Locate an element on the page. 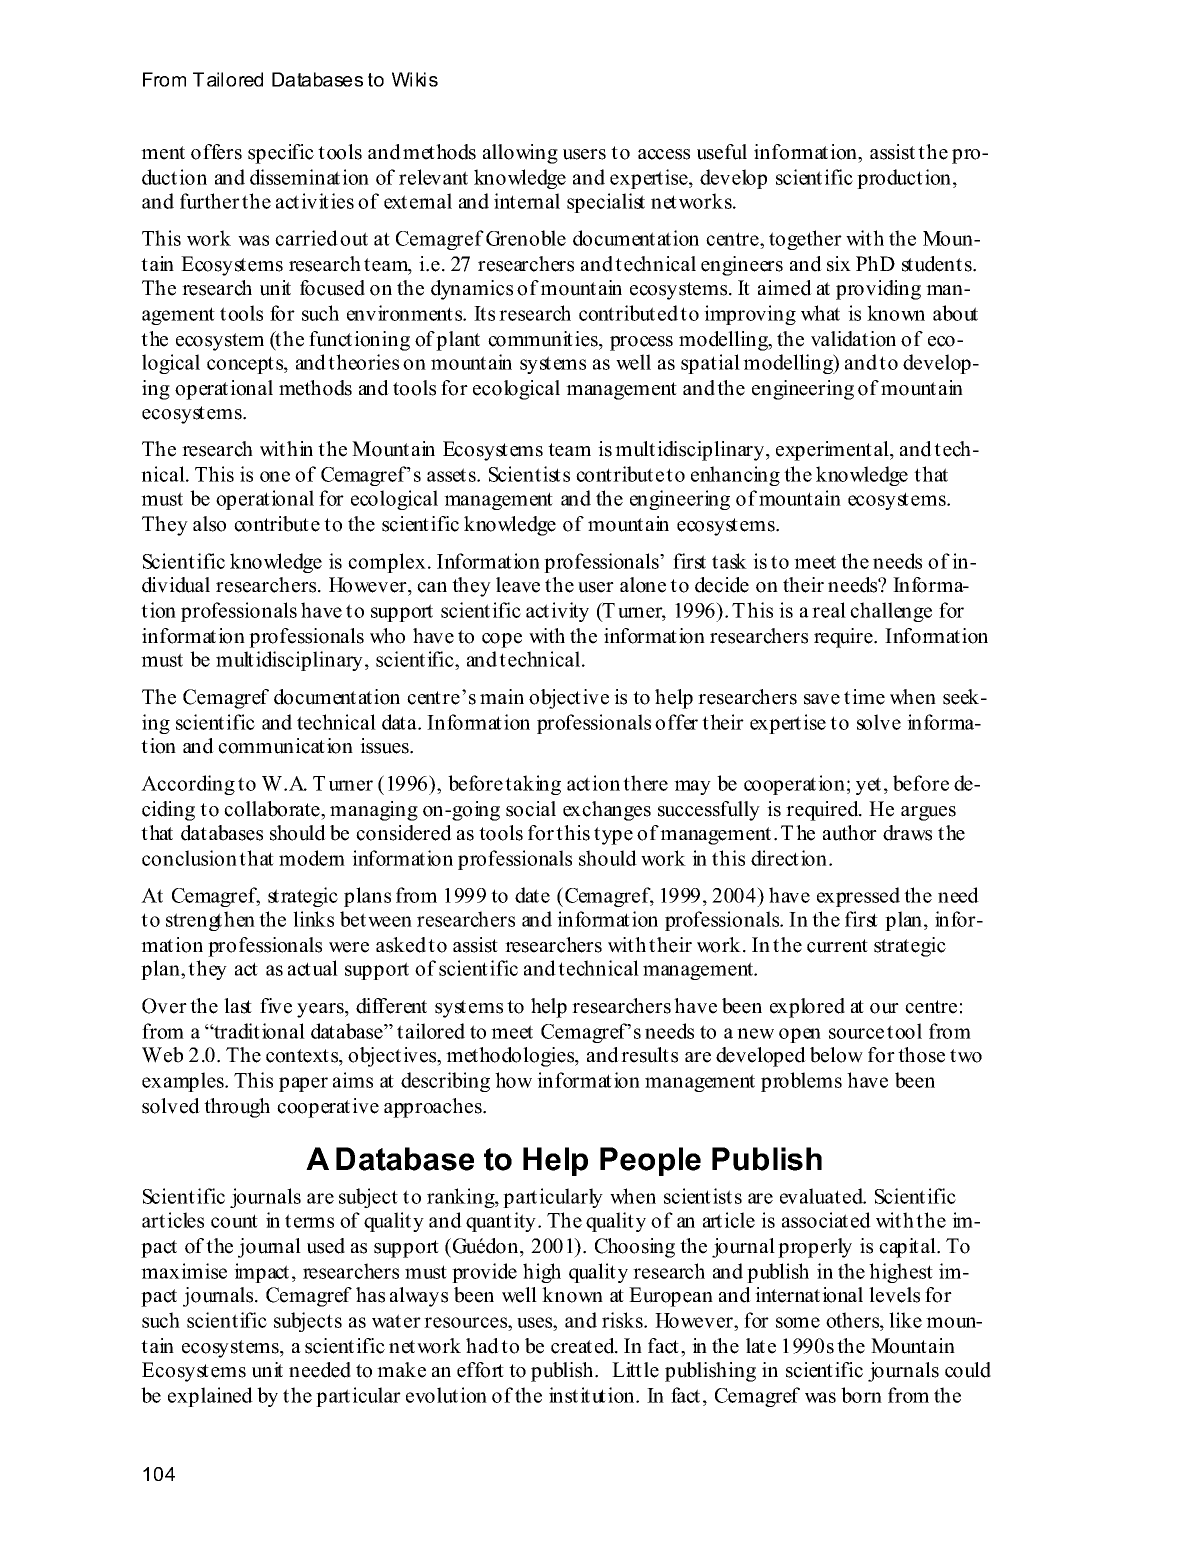 The height and width of the image is (1558, 1204). allowing is located at coordinates (520, 154).
